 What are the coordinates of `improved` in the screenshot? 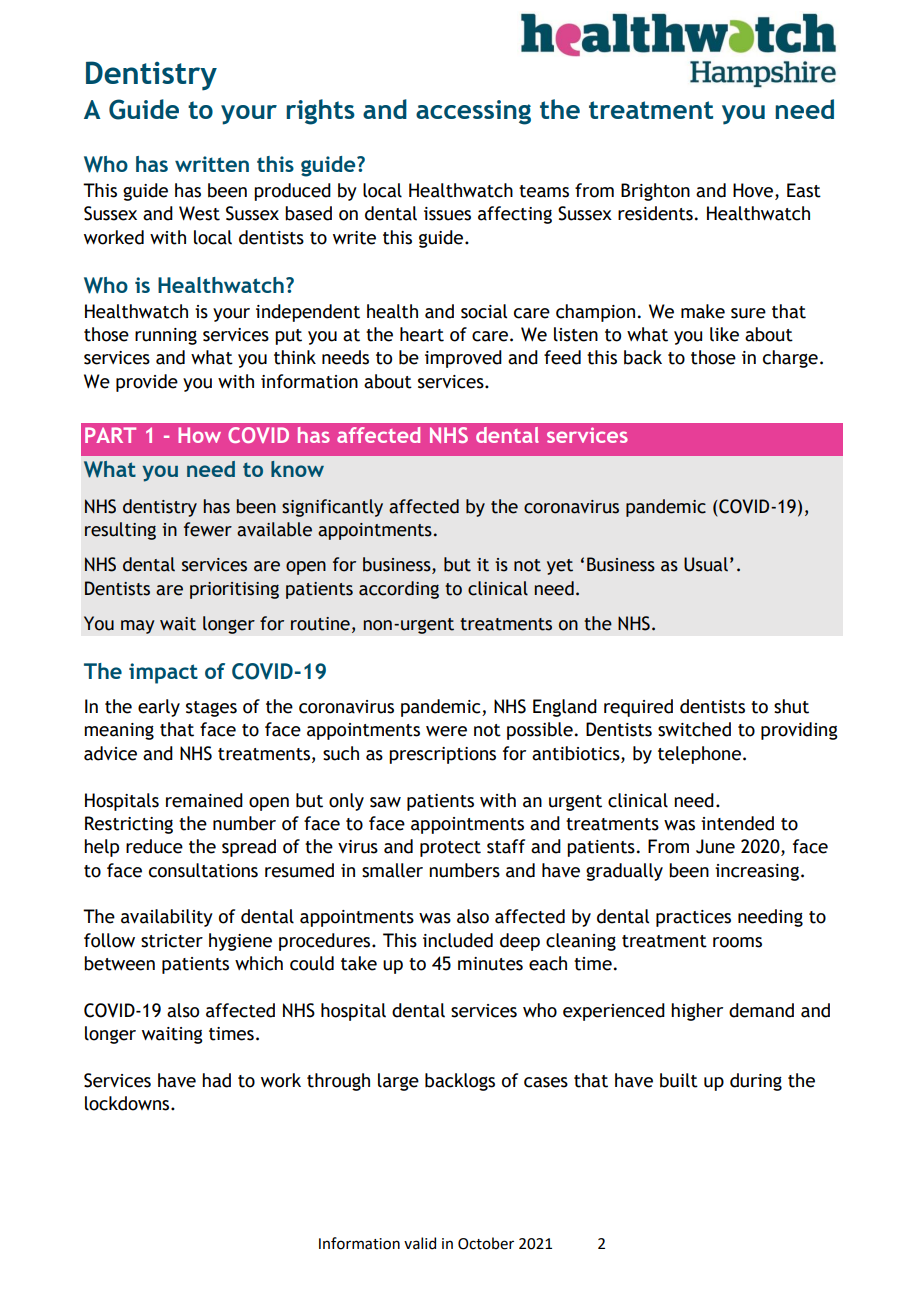 It's located at (463, 359).
